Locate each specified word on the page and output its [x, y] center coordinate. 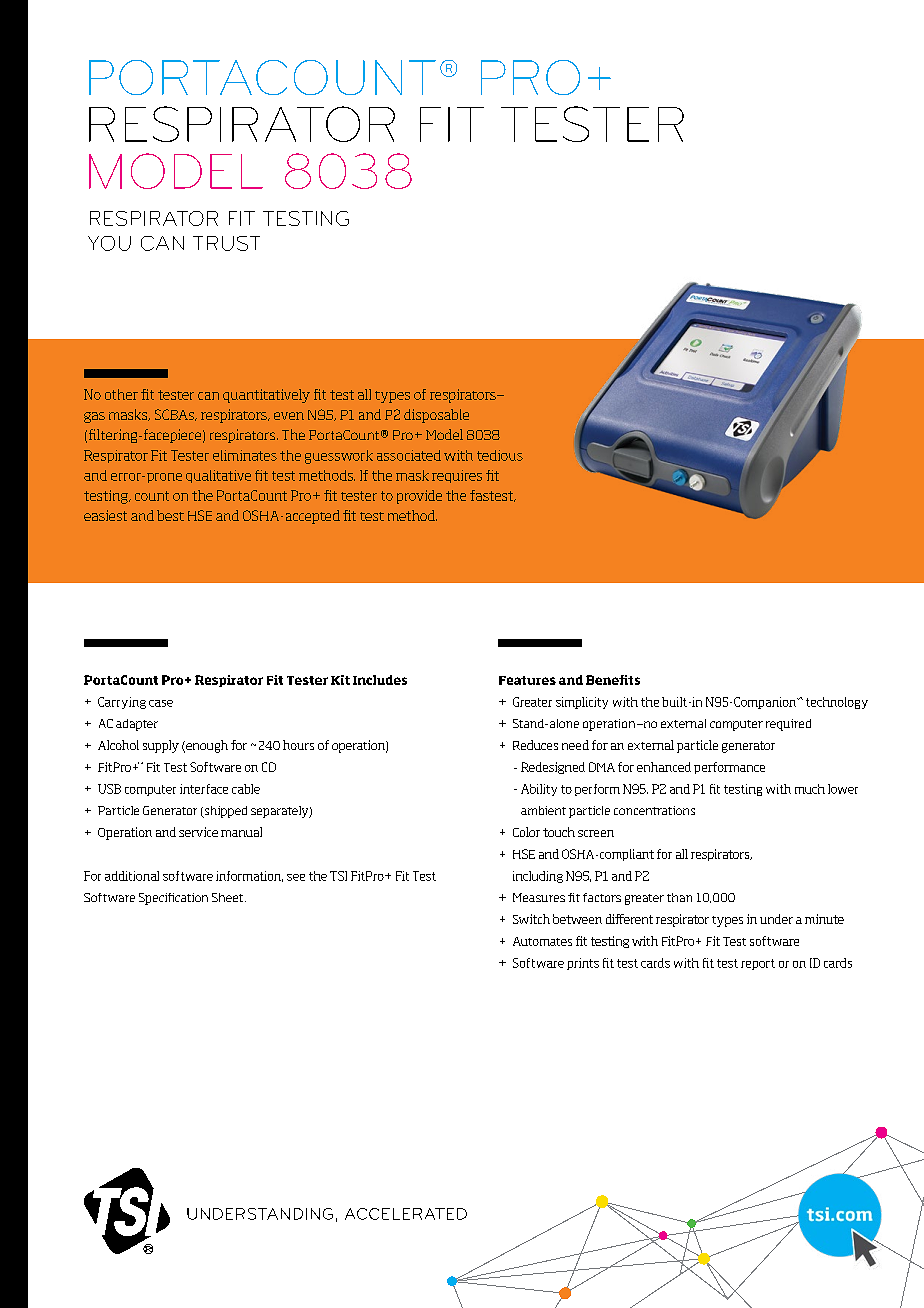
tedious [500, 455]
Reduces [535, 745]
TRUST [226, 243]
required [788, 725]
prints [583, 964]
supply [161, 746]
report [758, 964]
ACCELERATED [406, 1214]
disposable [436, 416]
